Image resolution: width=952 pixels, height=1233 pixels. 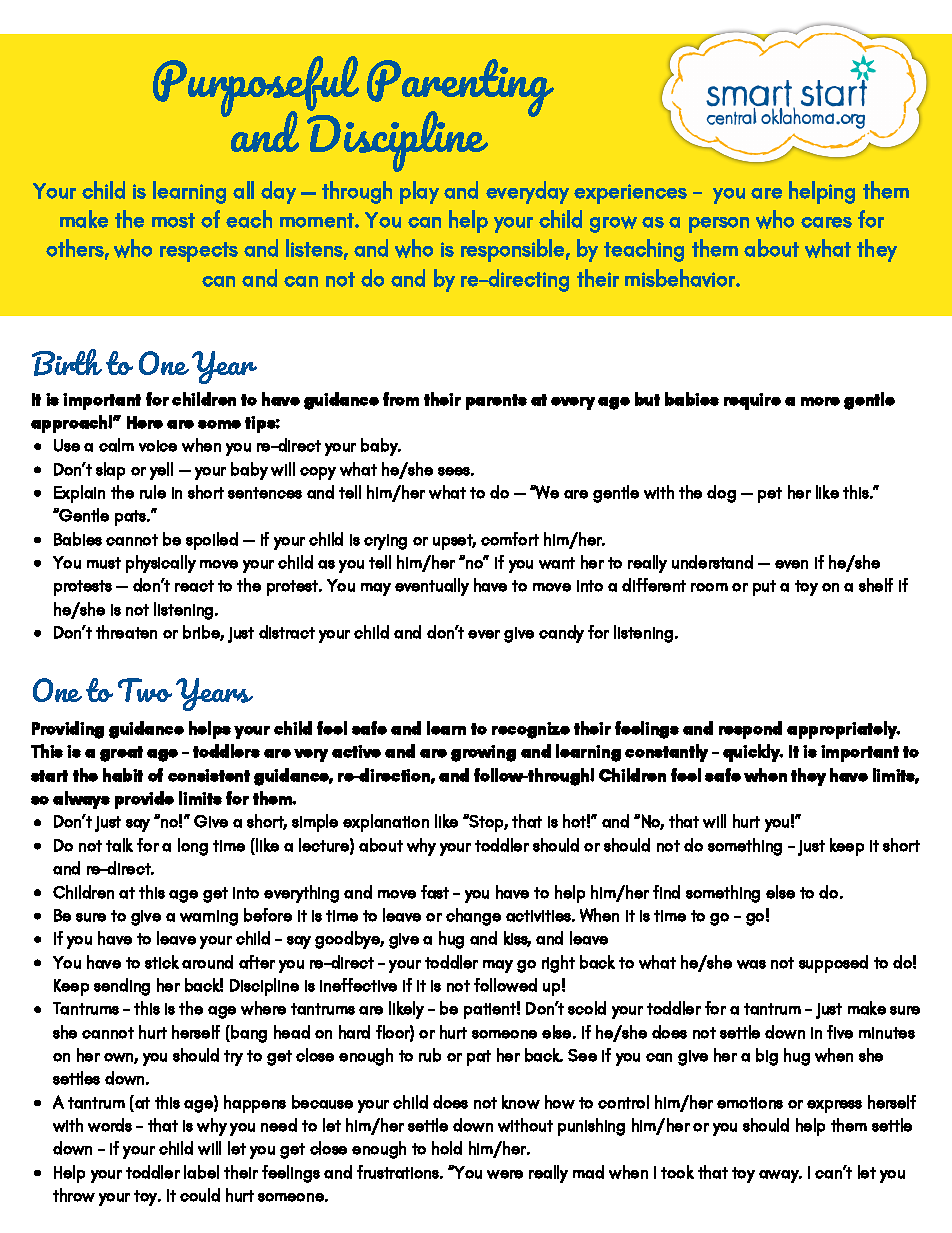 What do you see at coordinates (447, 1148) in the page?
I see `hold` at bounding box center [447, 1148].
